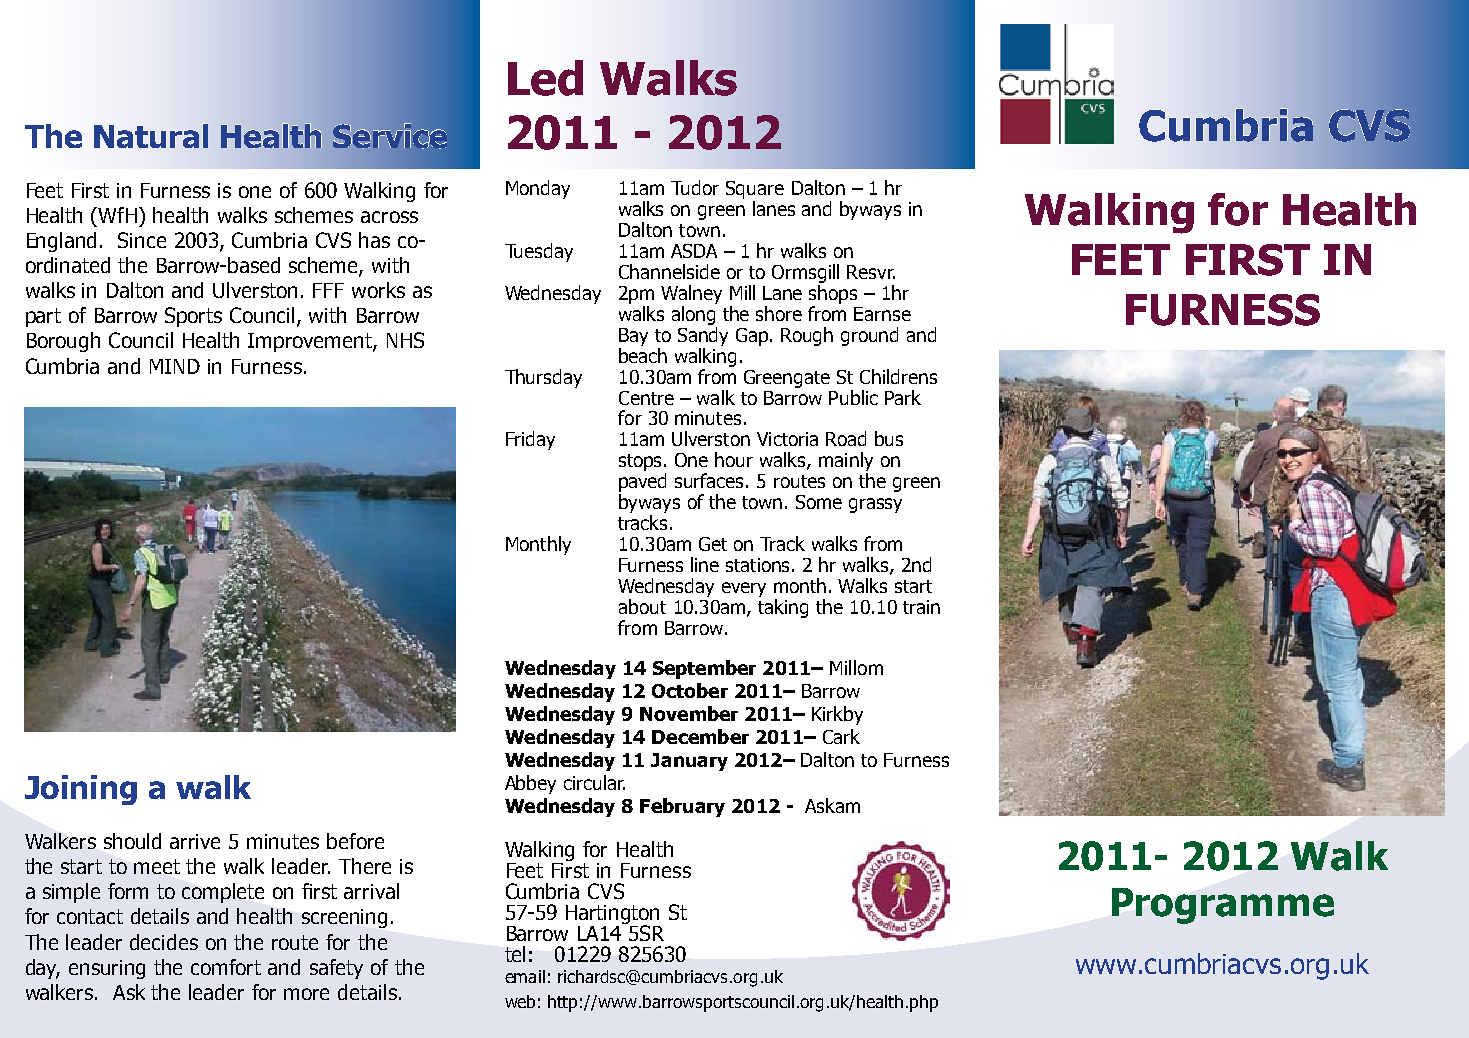  What do you see at coordinates (226, 967) in the document?
I see `comfort` at bounding box center [226, 967].
